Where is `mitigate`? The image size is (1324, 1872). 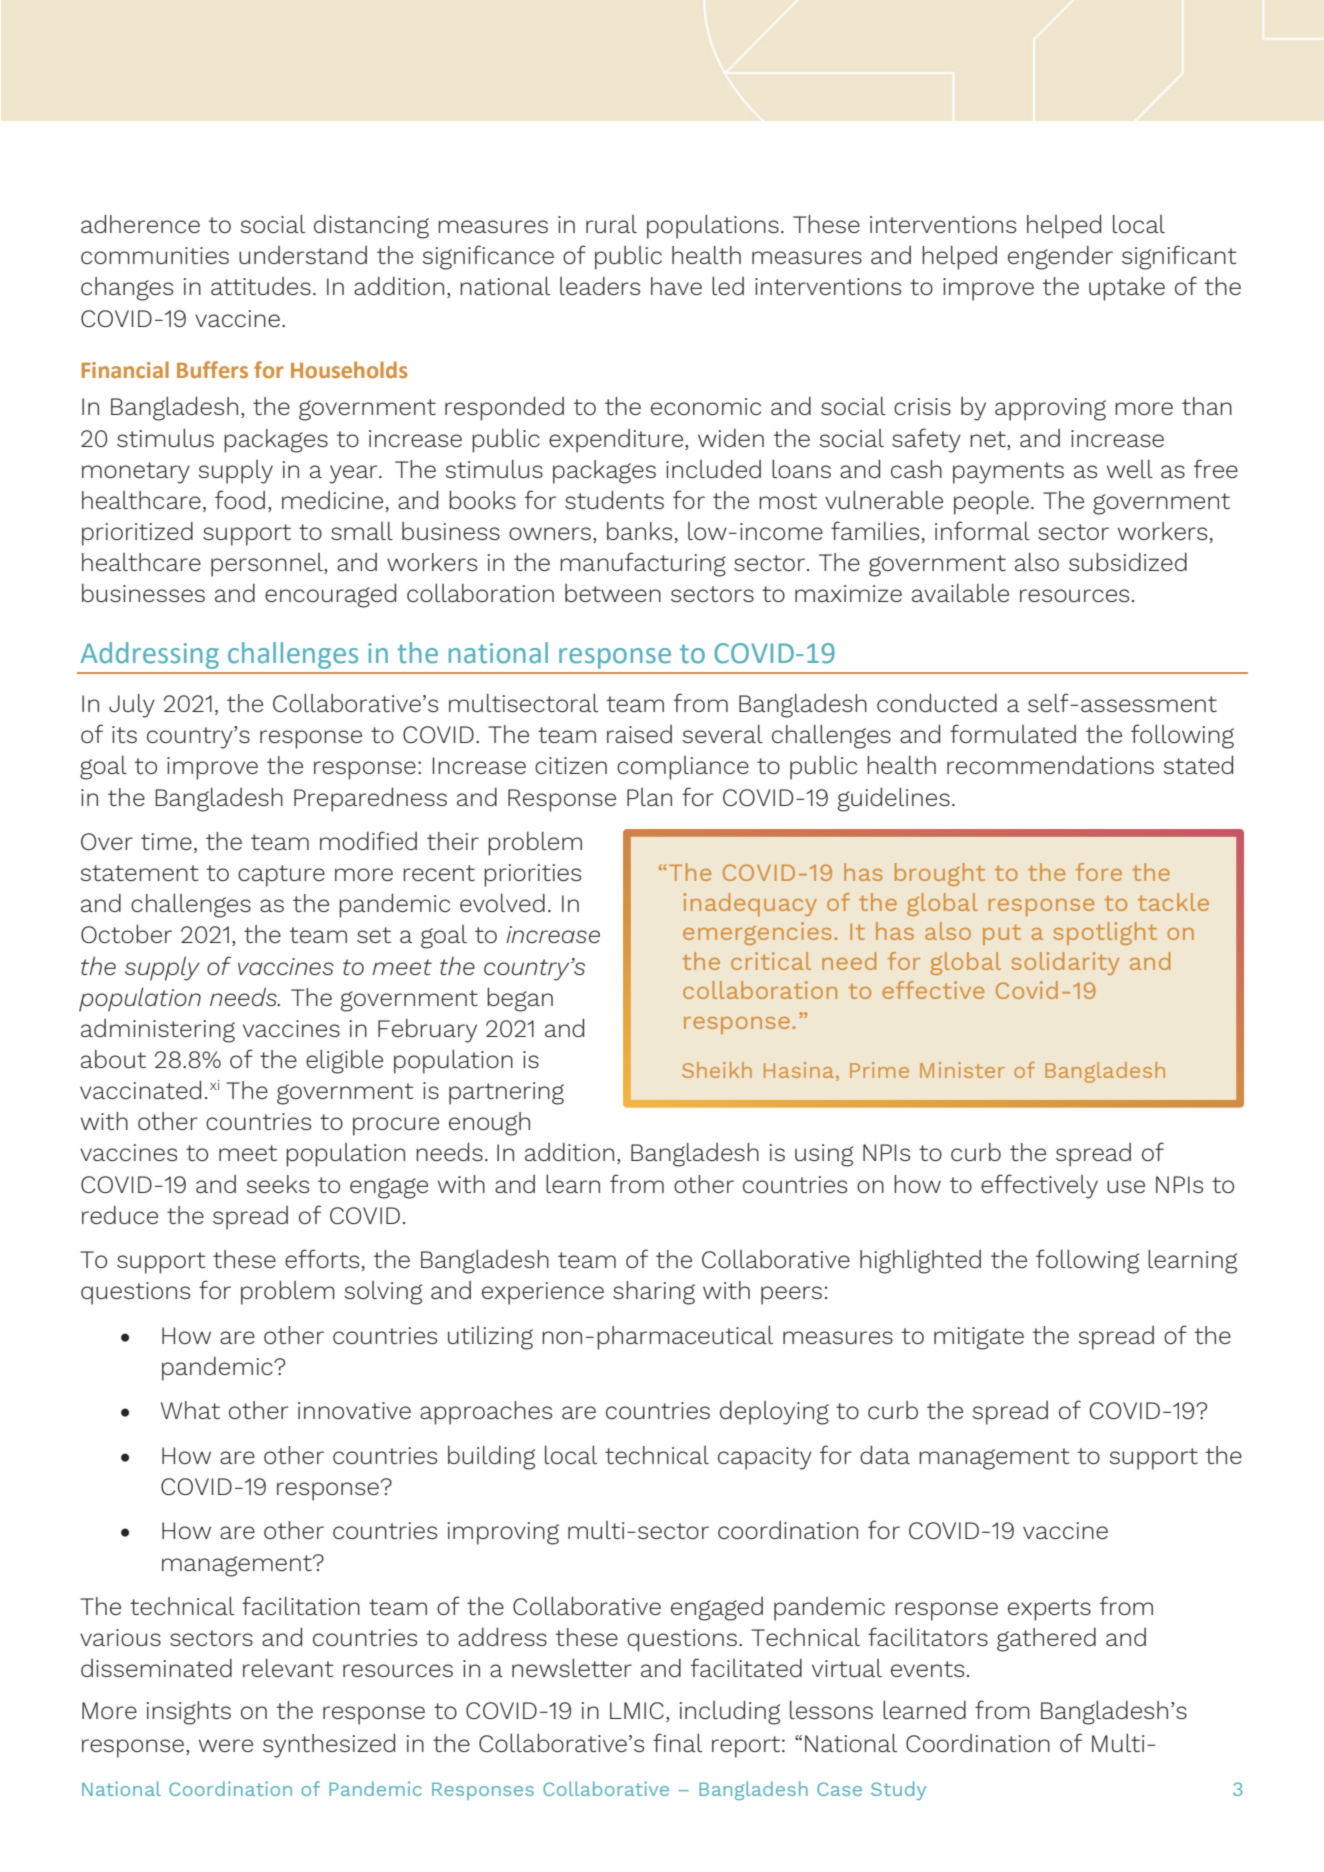 mitigate is located at coordinates (979, 1338).
